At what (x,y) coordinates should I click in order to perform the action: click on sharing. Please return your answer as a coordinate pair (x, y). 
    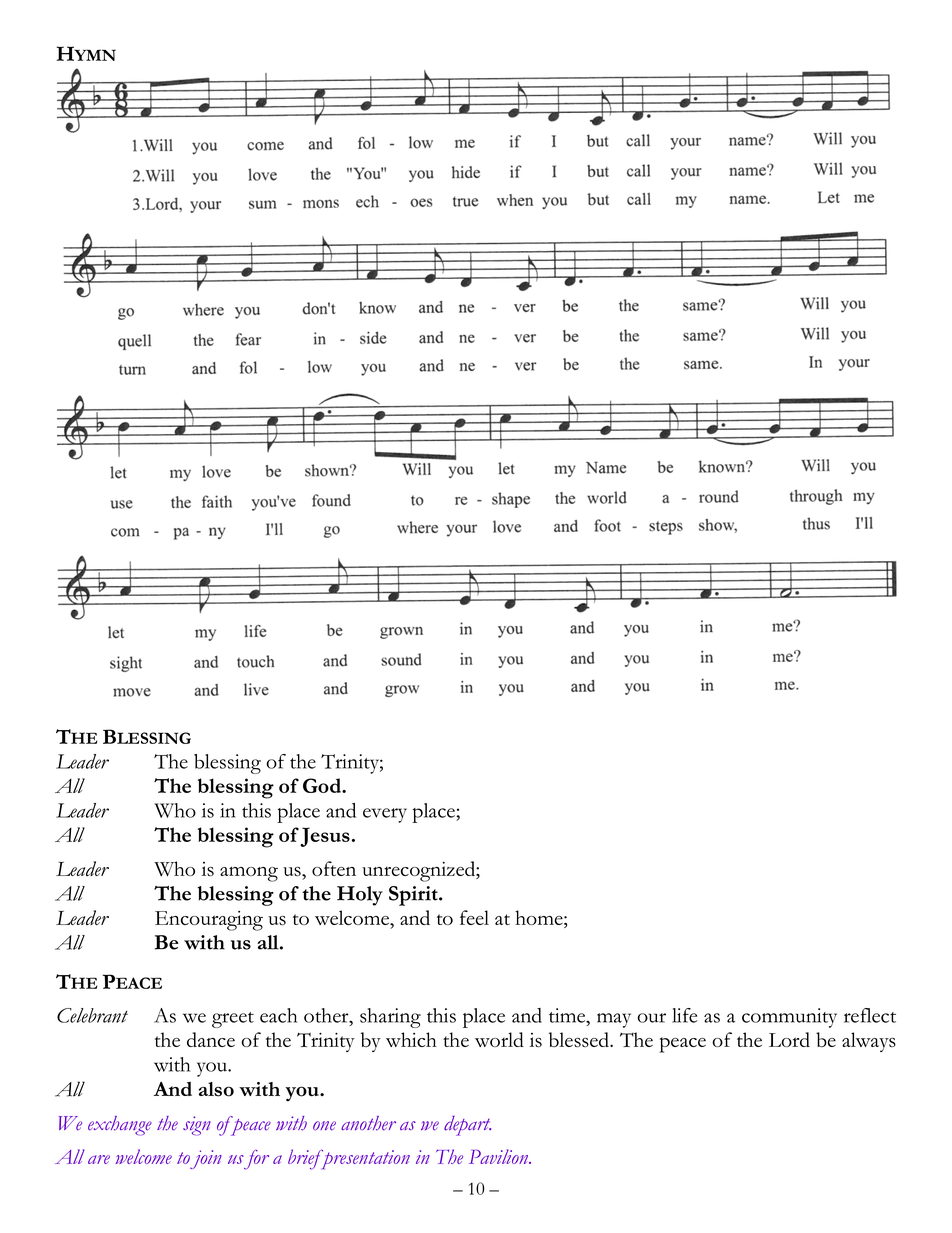
    Looking at the image, I should click on (390, 1018).
